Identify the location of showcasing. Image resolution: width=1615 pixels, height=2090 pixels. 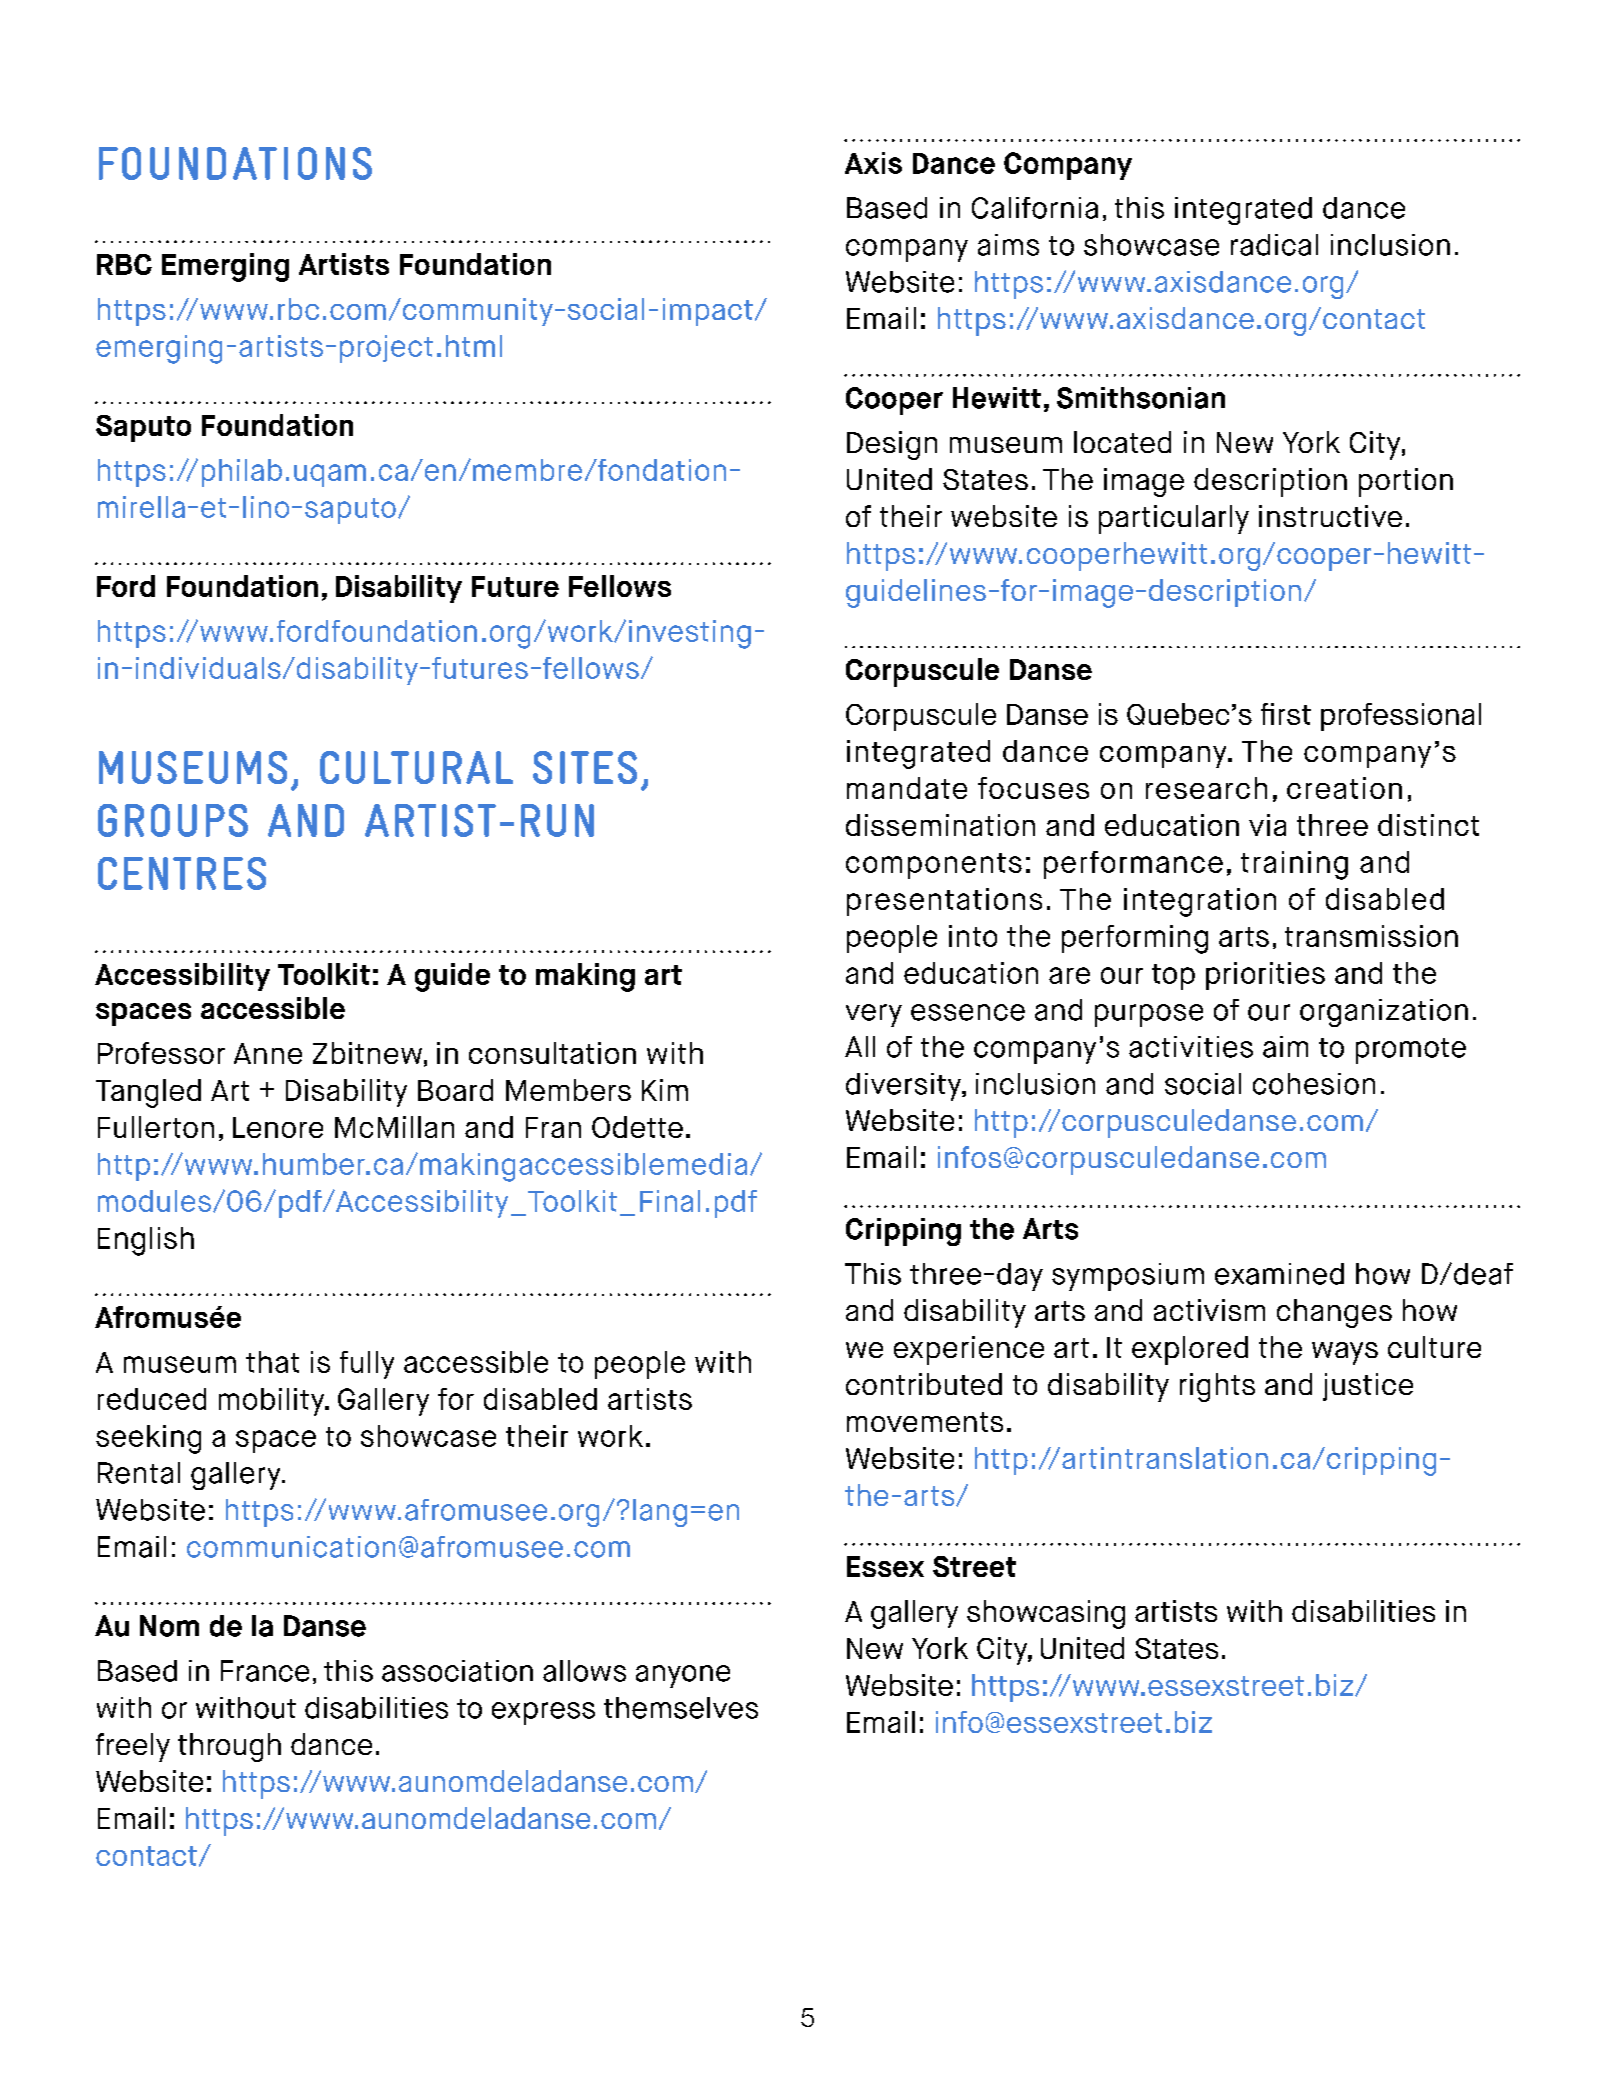
(1046, 1614).
